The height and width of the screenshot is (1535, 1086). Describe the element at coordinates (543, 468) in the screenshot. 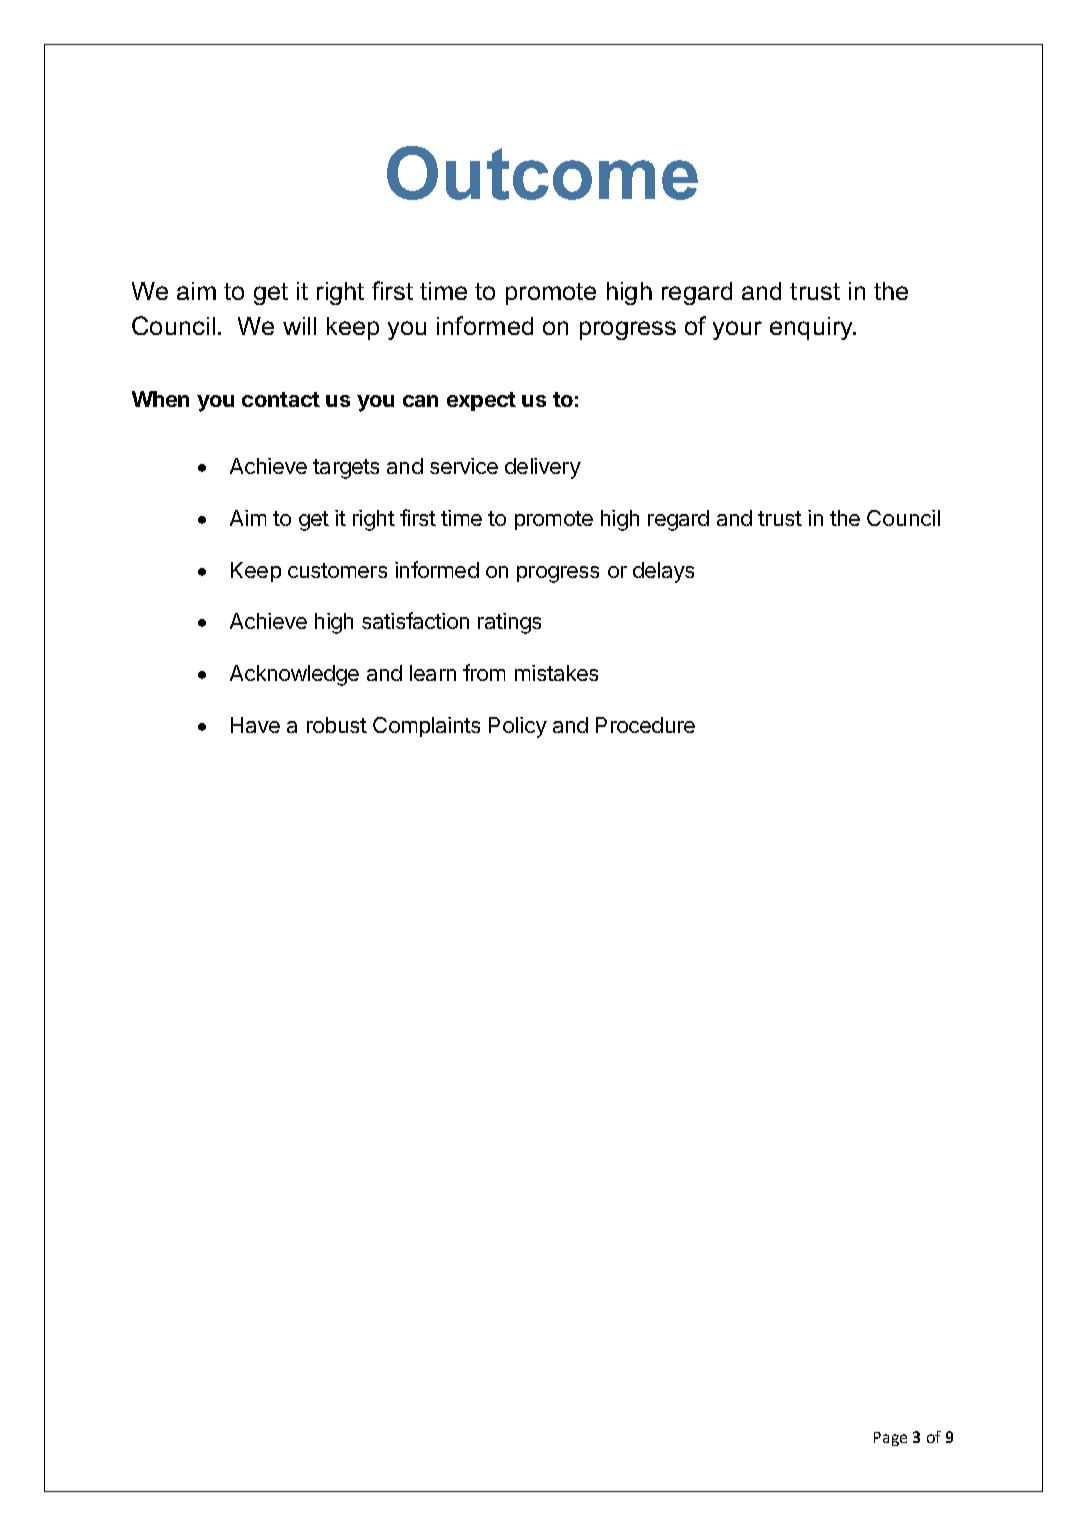

I see `delivery` at that location.
